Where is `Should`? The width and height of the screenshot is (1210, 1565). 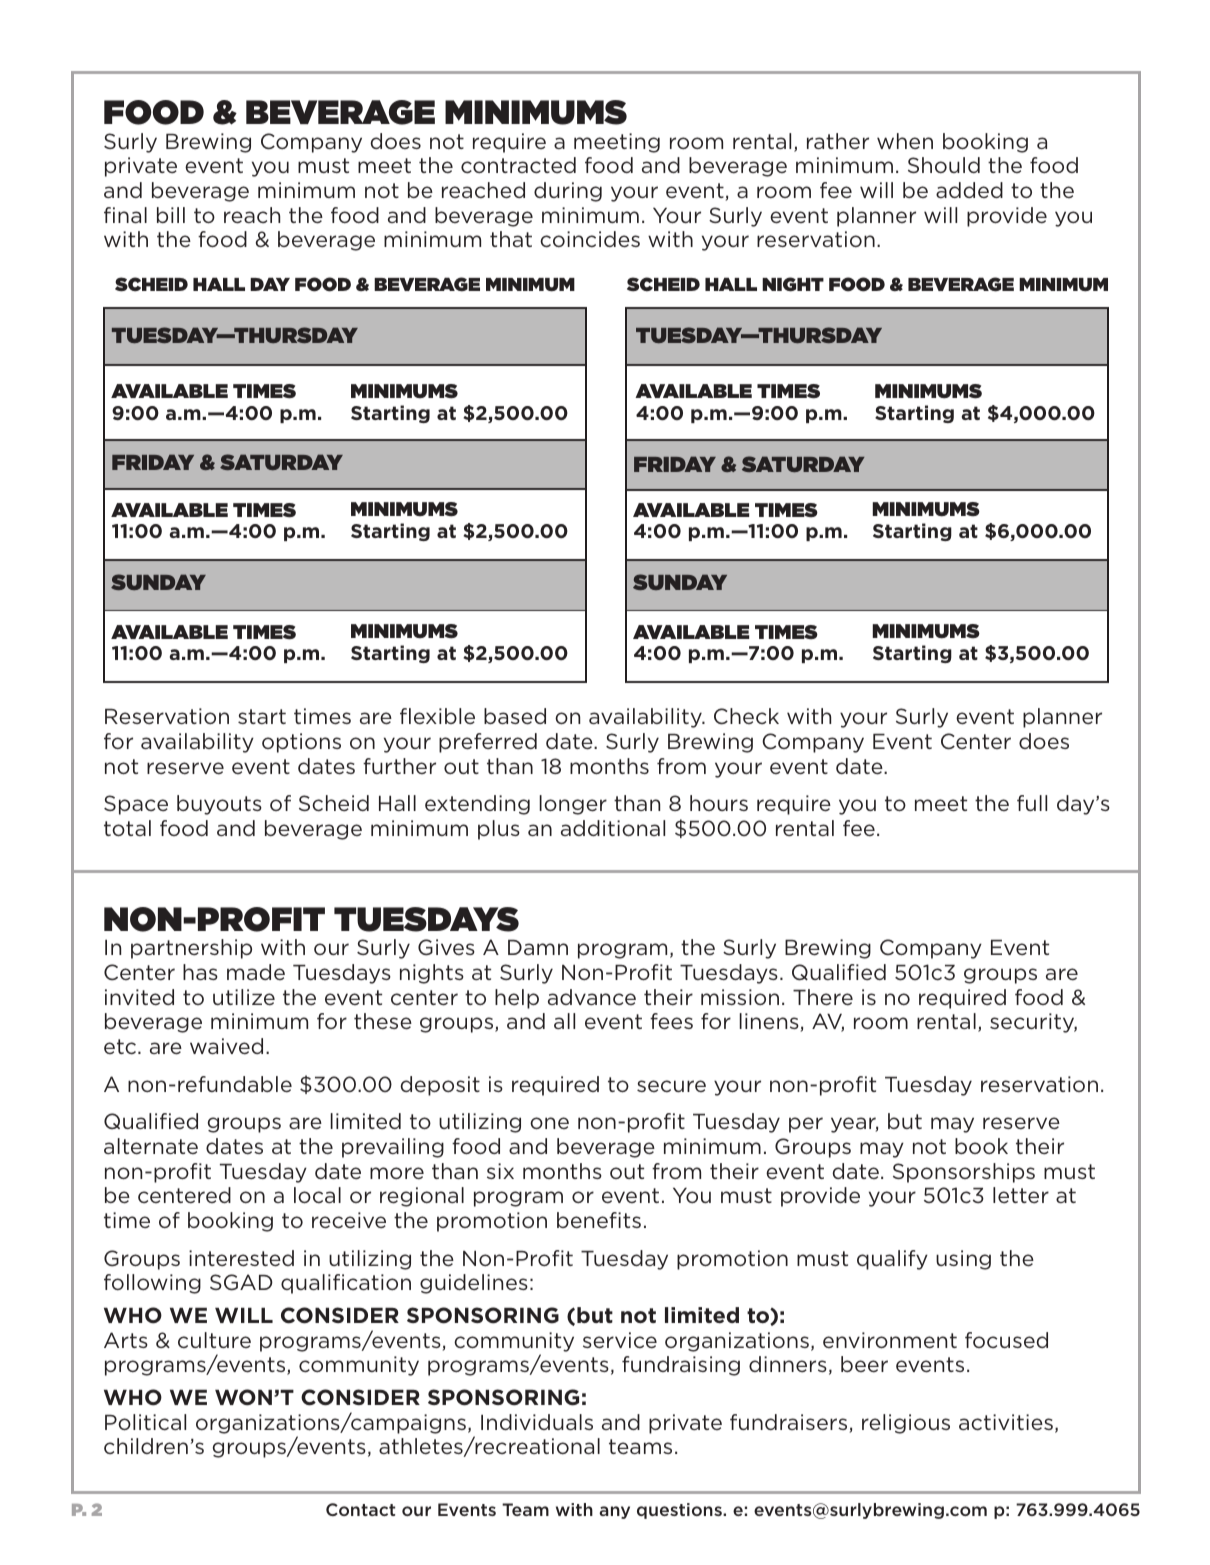 Should is located at coordinates (944, 165).
